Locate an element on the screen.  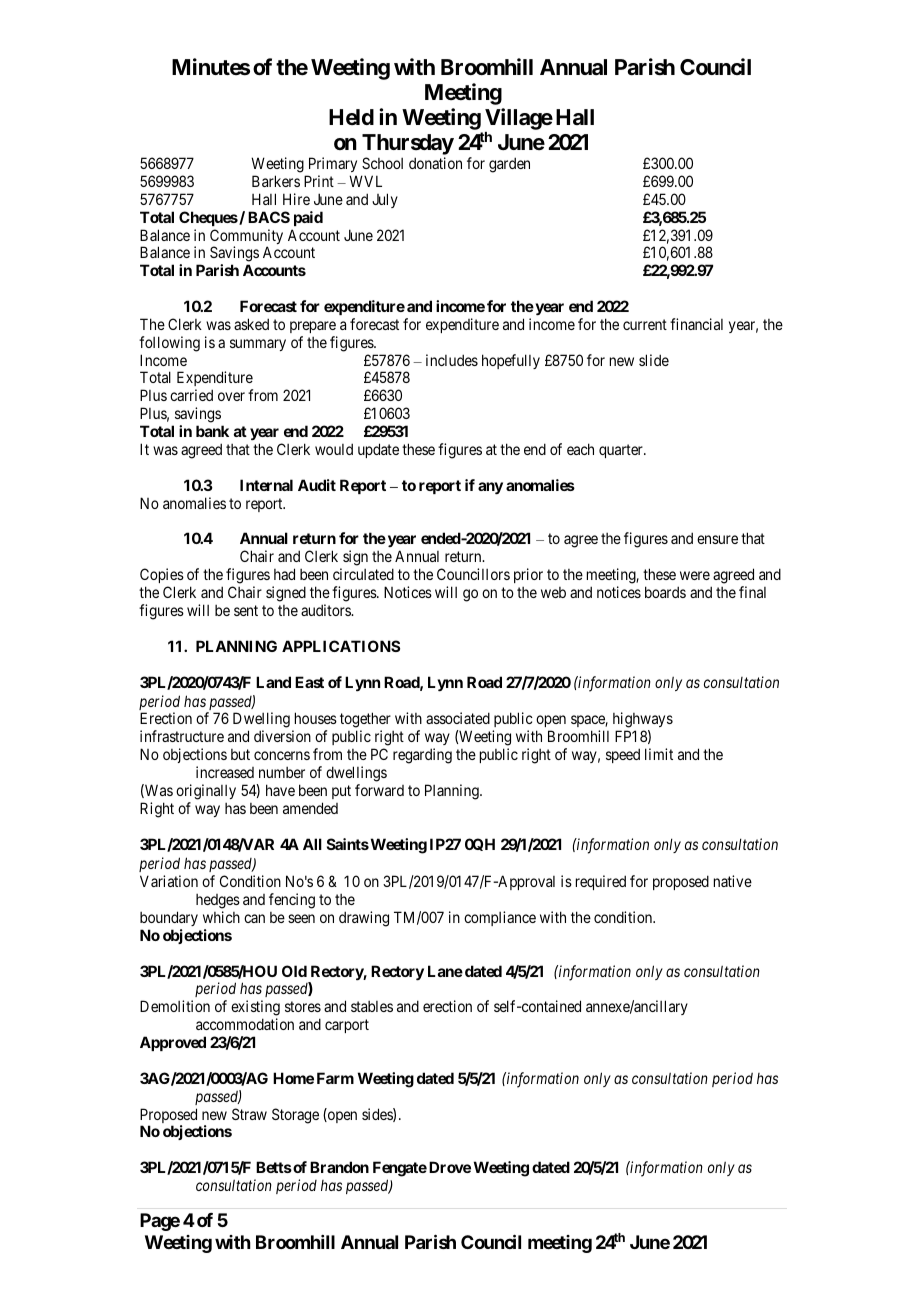
Straw is located at coordinates (249, 1114).
